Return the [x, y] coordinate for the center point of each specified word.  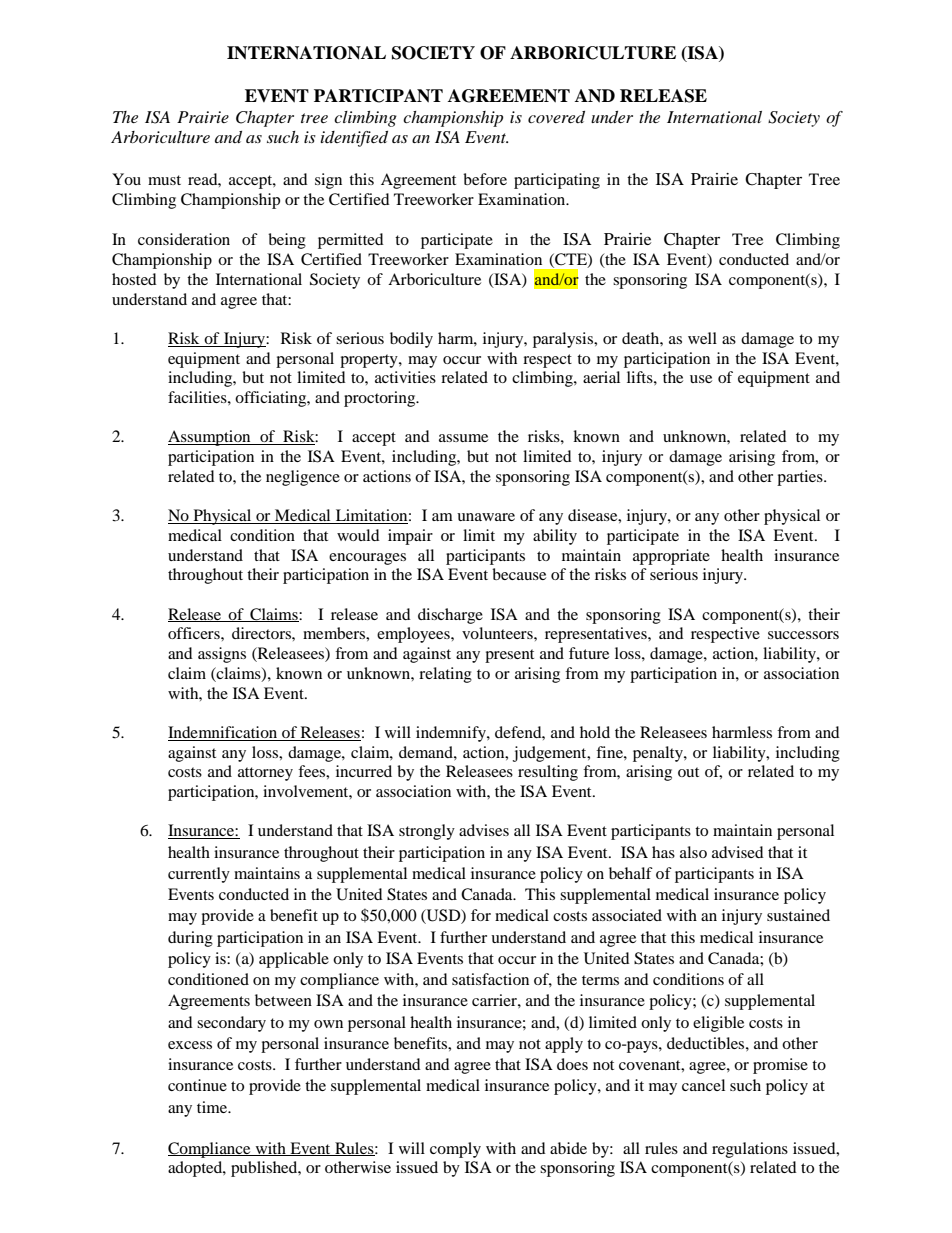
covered [556, 117]
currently [199, 875]
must [164, 180]
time [213, 1107]
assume [463, 438]
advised [738, 852]
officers [195, 633]
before [485, 179]
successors [803, 635]
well [702, 338]
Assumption [210, 438]
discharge [450, 616]
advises [484, 830]
